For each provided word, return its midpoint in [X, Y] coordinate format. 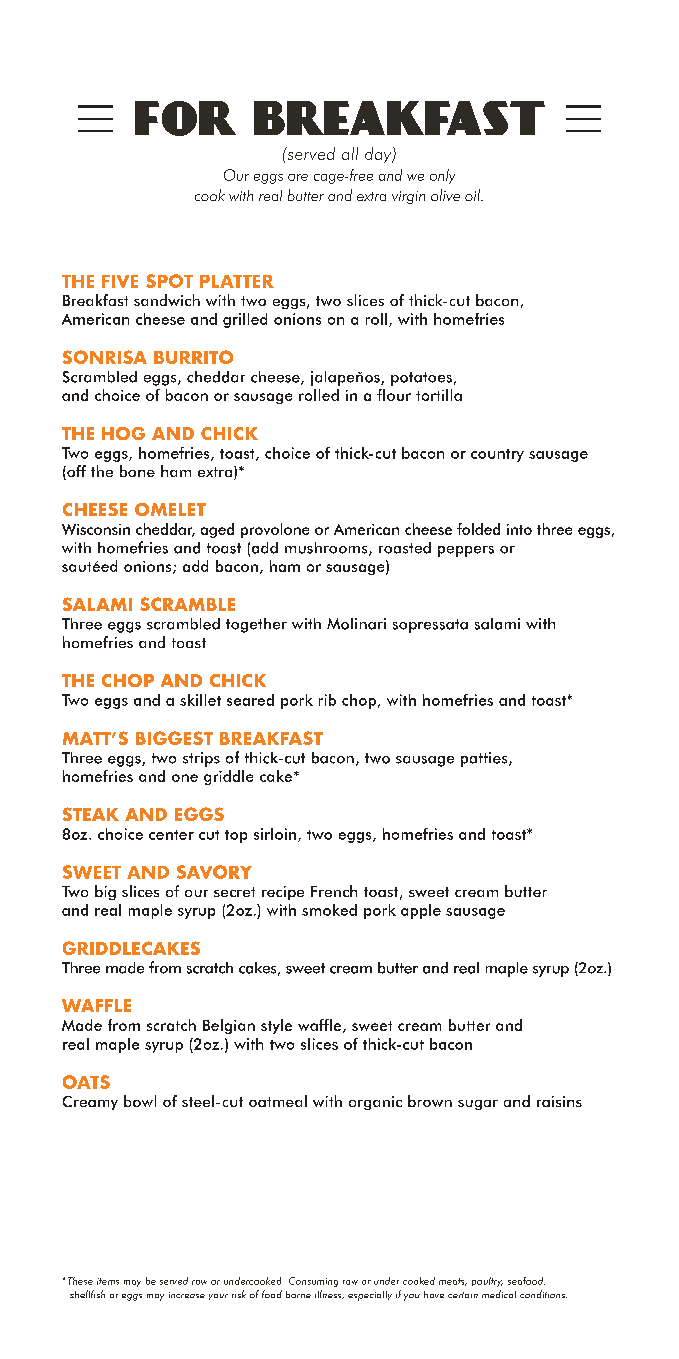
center [171, 835]
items [108, 1281]
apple [421, 911]
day [379, 155]
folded [478, 529]
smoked [329, 910]
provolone [275, 530]
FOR [185, 118]
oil [473, 195]
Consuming [313, 1282]
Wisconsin [96, 529]
